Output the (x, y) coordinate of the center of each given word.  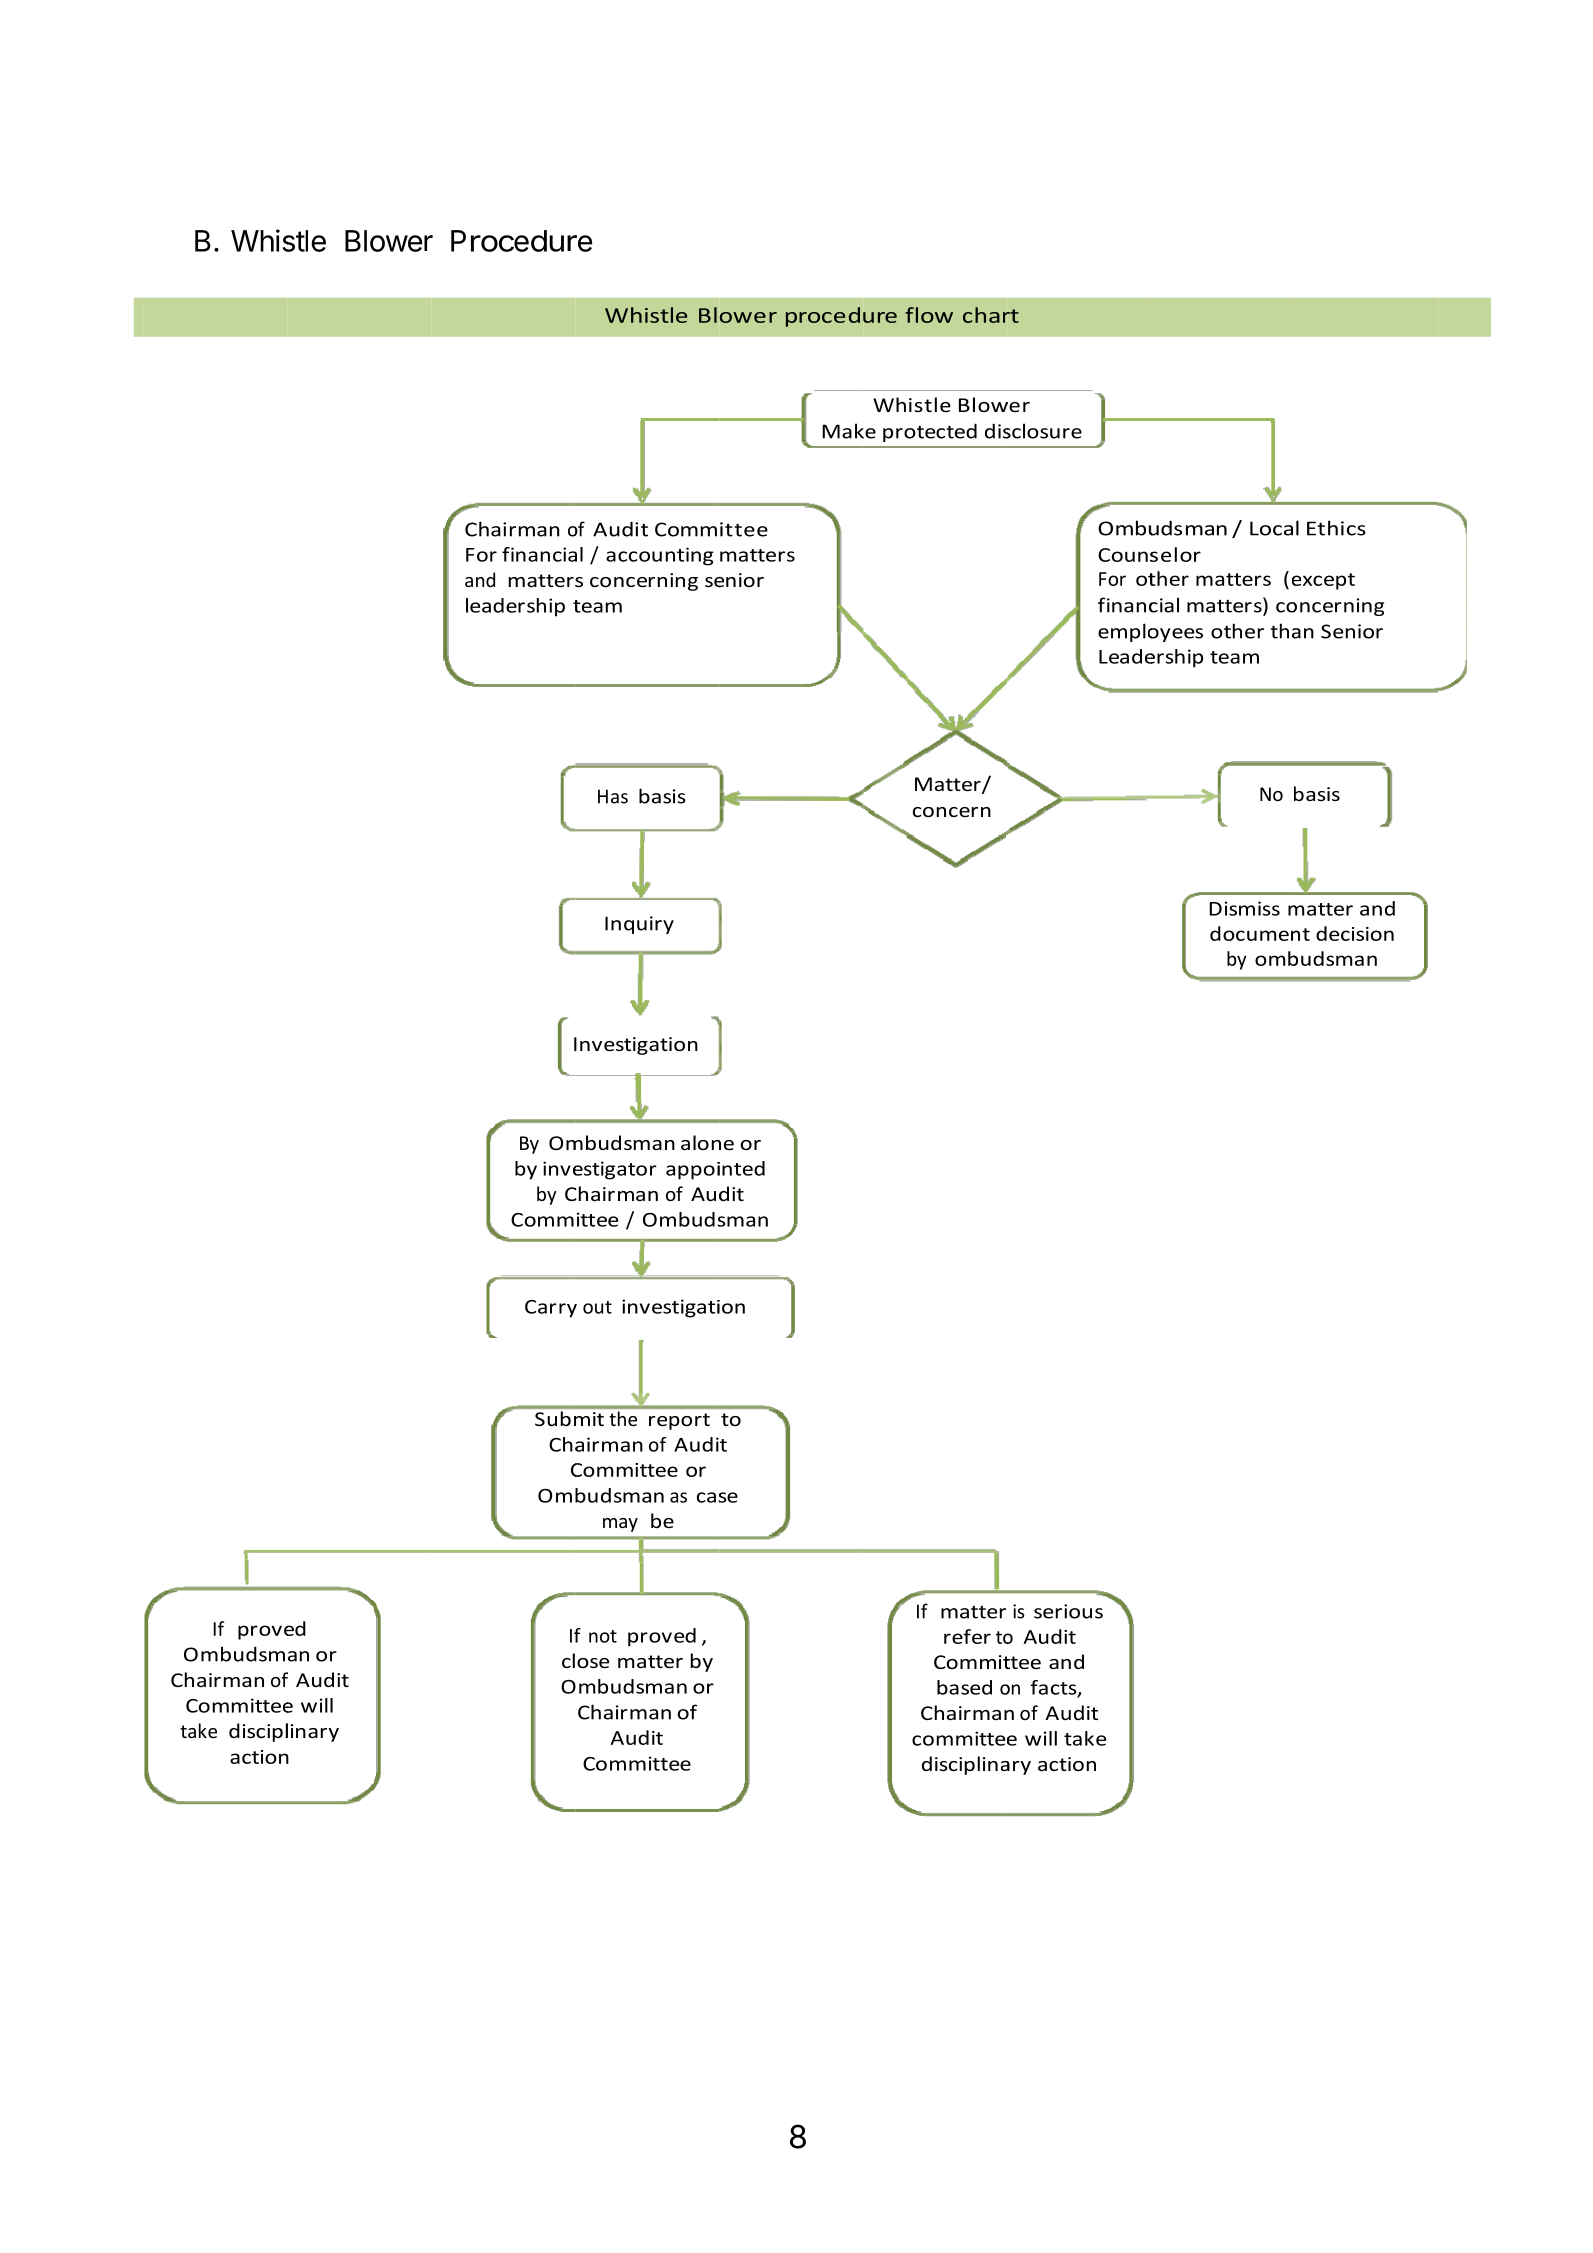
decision (1355, 933)
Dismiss (1244, 908)
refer (967, 1636)
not (603, 1636)
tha (1285, 631)
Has (613, 796)
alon (701, 1142)
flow (929, 315)
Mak (844, 431)
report (679, 1421)
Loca (1271, 528)
